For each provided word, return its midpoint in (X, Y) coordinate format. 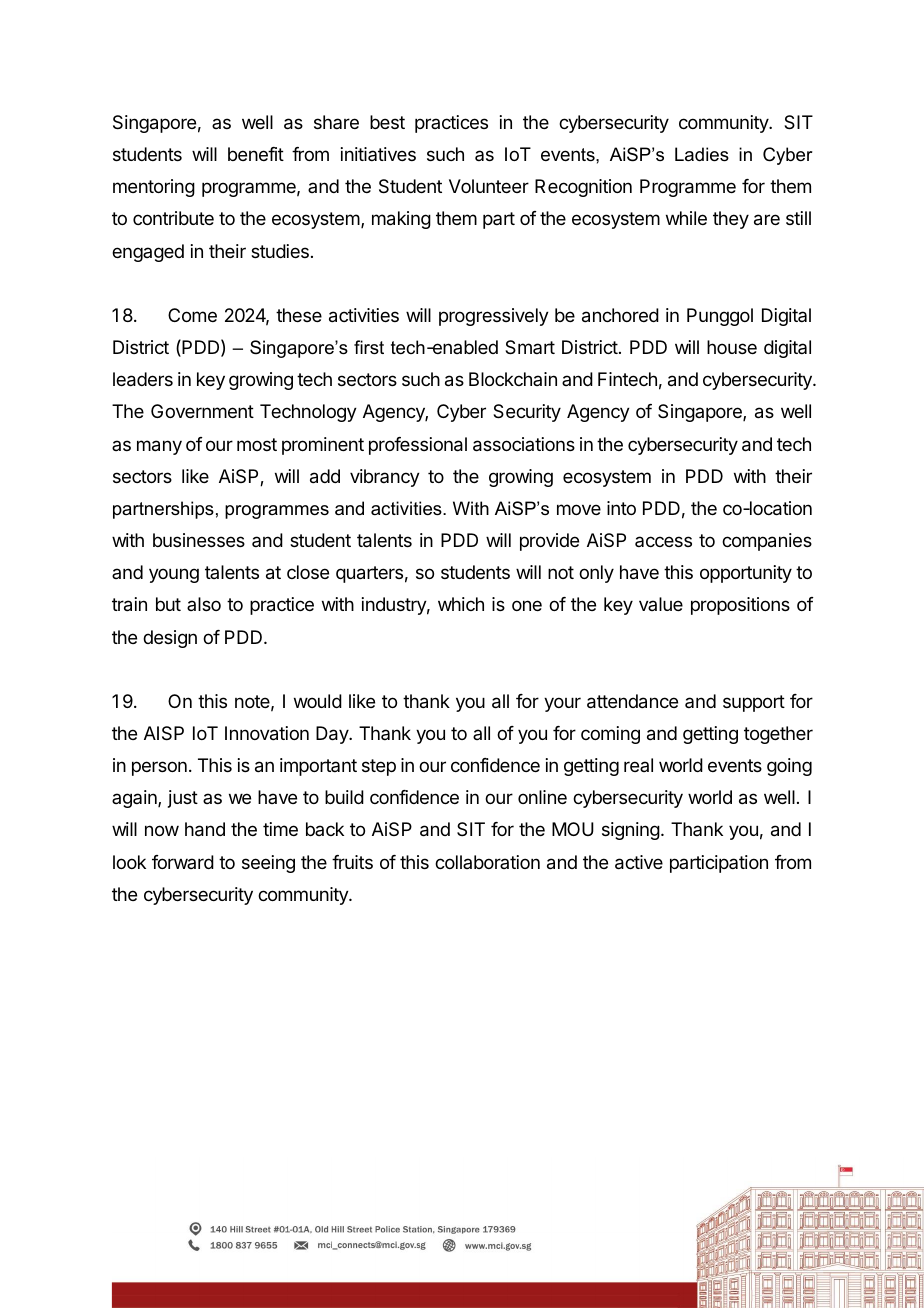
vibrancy (385, 478)
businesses (199, 540)
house (732, 347)
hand (205, 829)
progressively (494, 317)
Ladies (702, 154)
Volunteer (489, 186)
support (754, 703)
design (170, 639)
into (621, 508)
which (461, 604)
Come (192, 315)
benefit (256, 154)
